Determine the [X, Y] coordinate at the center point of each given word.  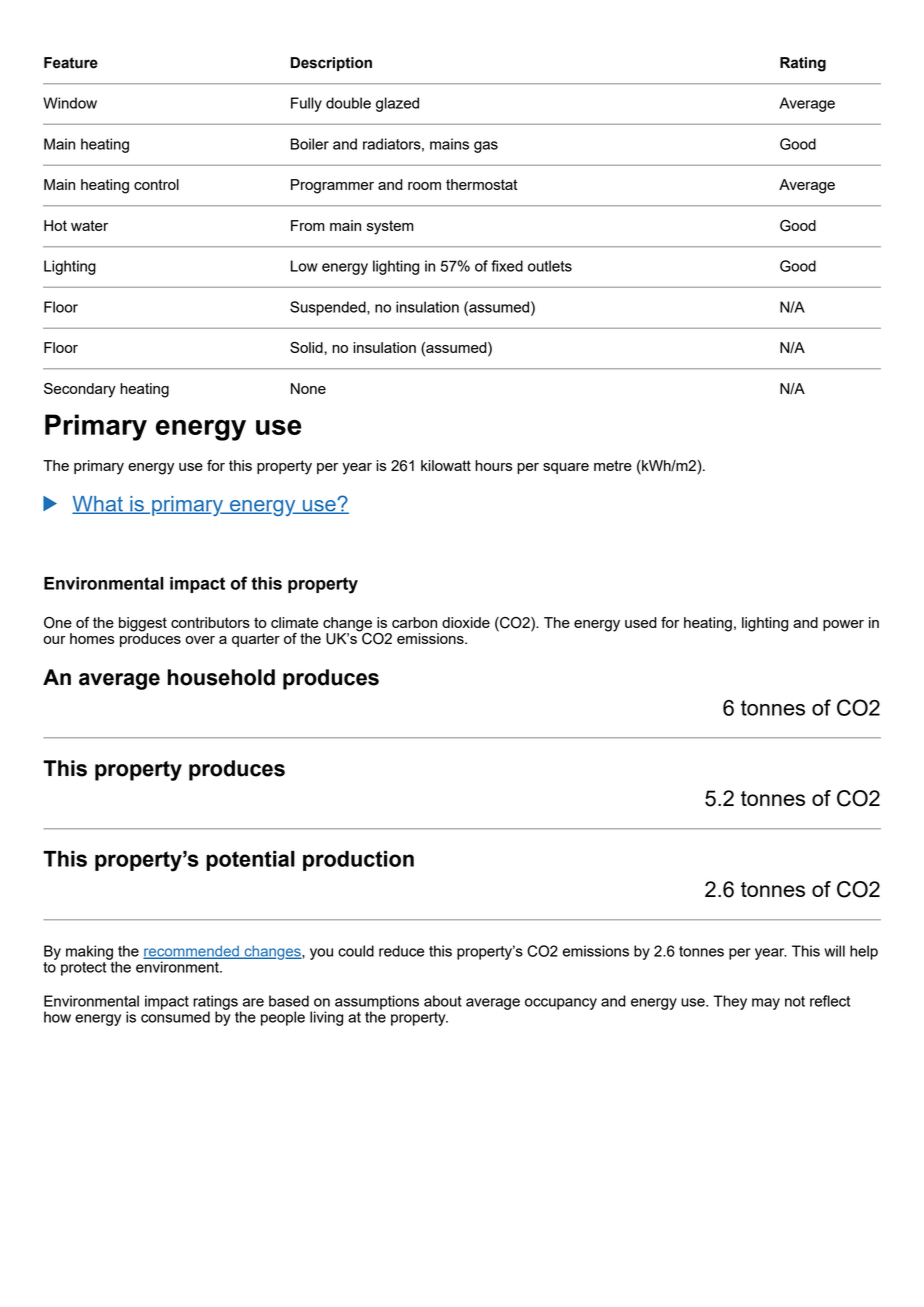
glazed [397, 104]
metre [613, 465]
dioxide [466, 622]
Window [70, 103]
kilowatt [446, 465]
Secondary [80, 390]
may [766, 1004]
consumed [175, 1016]
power [843, 625]
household [221, 677]
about [443, 1001]
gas [486, 147]
